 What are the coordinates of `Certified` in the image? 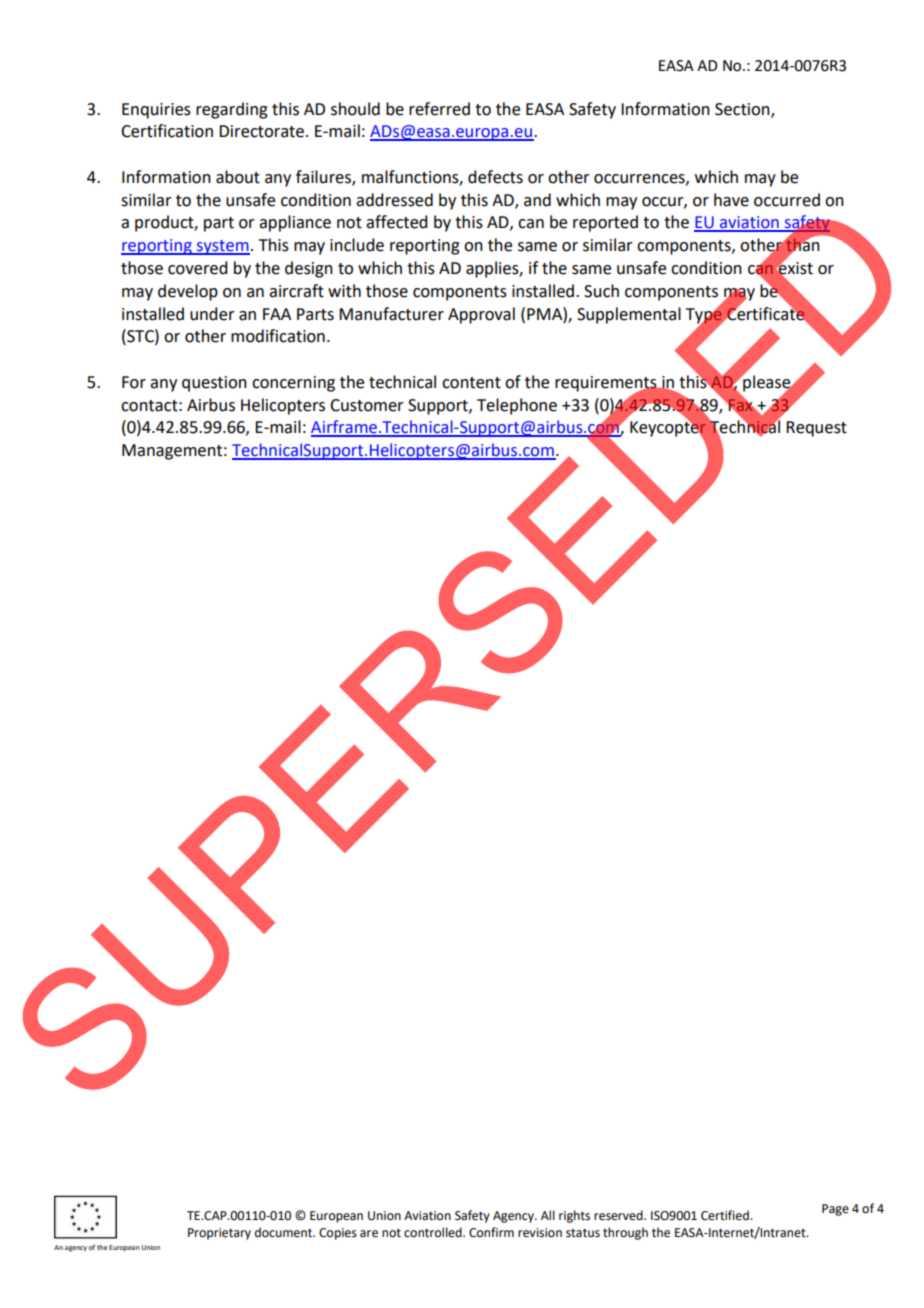 It's located at (726, 1215).
